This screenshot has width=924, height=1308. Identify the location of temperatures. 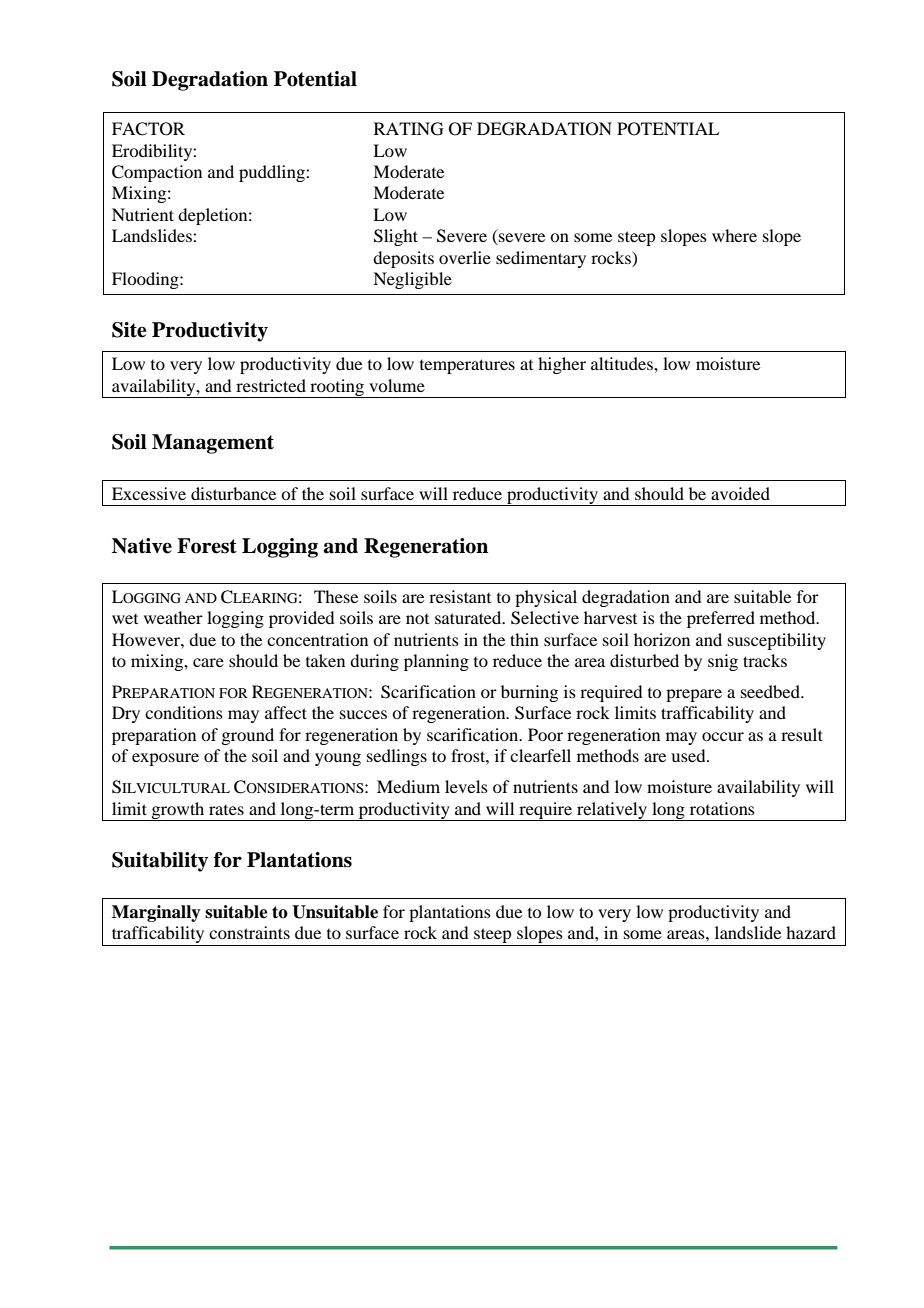
(467, 366).
